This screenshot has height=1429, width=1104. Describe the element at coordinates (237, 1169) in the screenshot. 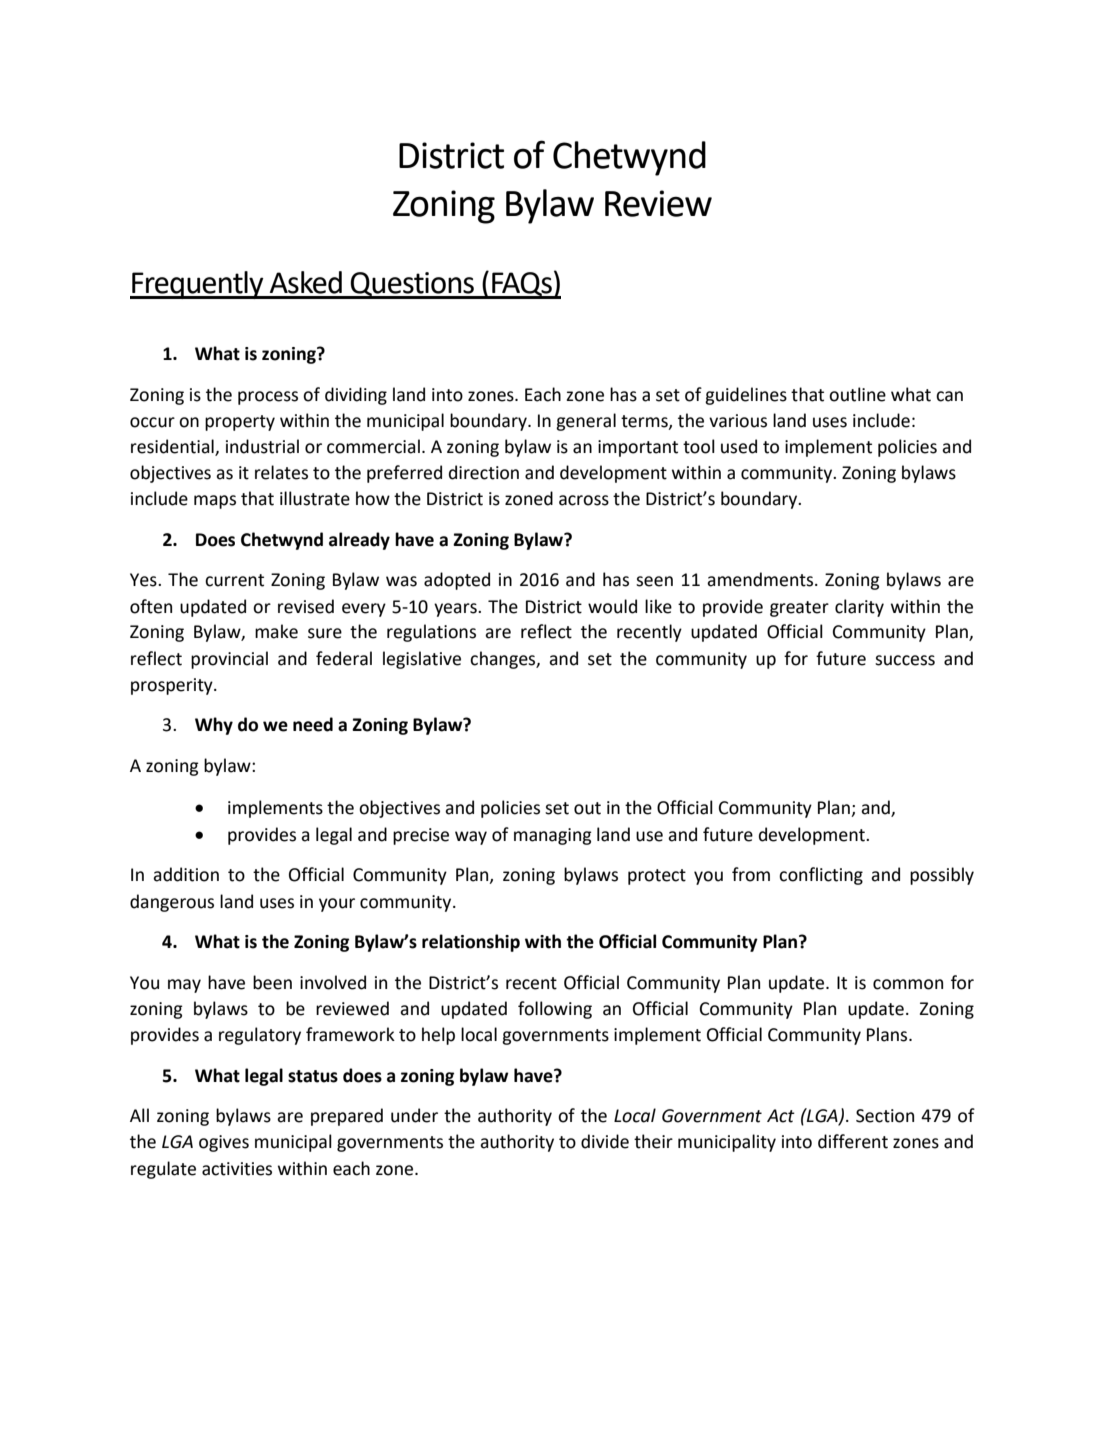

I see `activities` at that location.
